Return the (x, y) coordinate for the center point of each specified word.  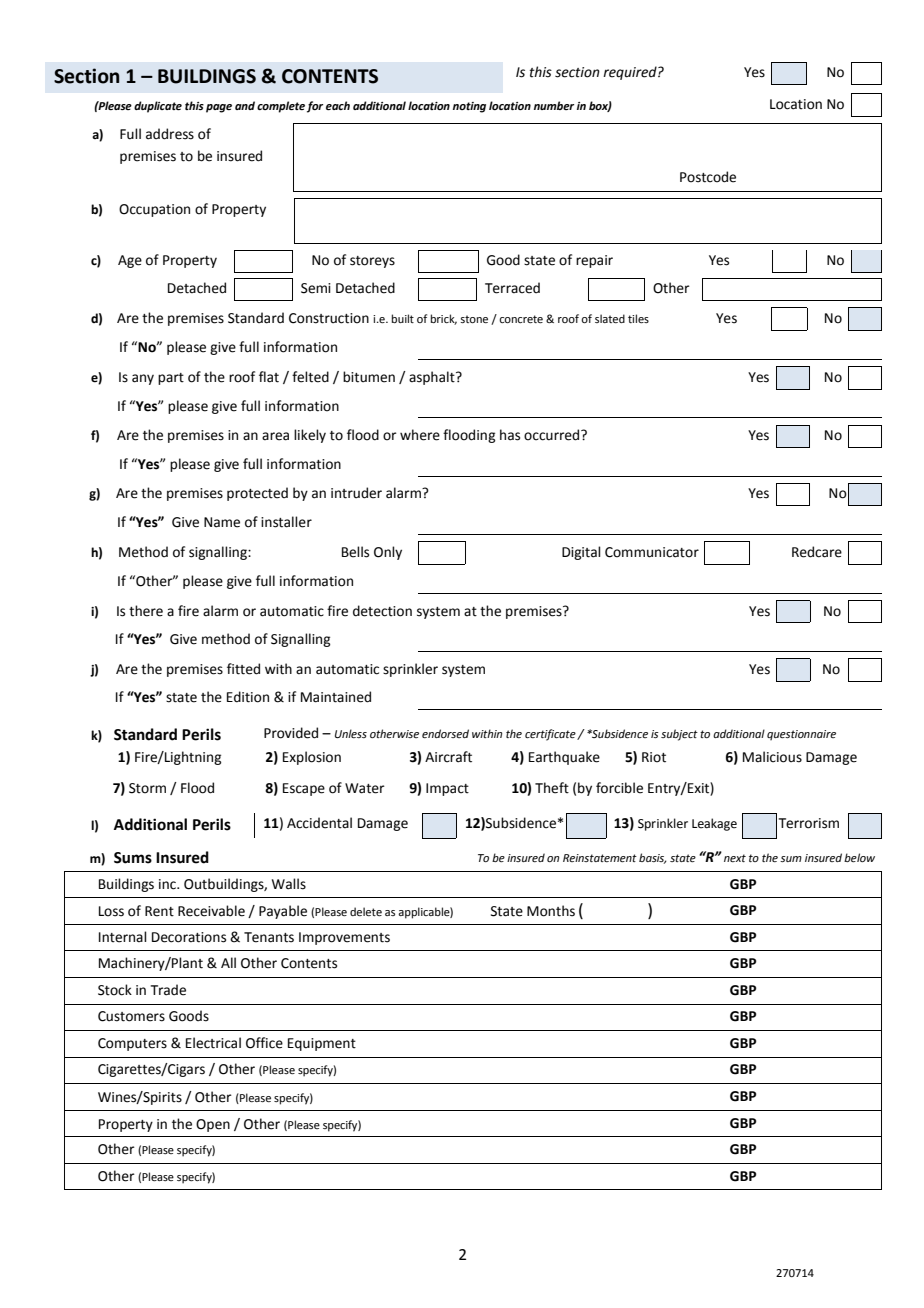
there (146, 611)
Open (213, 1125)
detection (382, 611)
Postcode (708, 177)
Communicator (652, 552)
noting (469, 107)
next (735, 858)
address (170, 134)
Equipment (322, 1044)
